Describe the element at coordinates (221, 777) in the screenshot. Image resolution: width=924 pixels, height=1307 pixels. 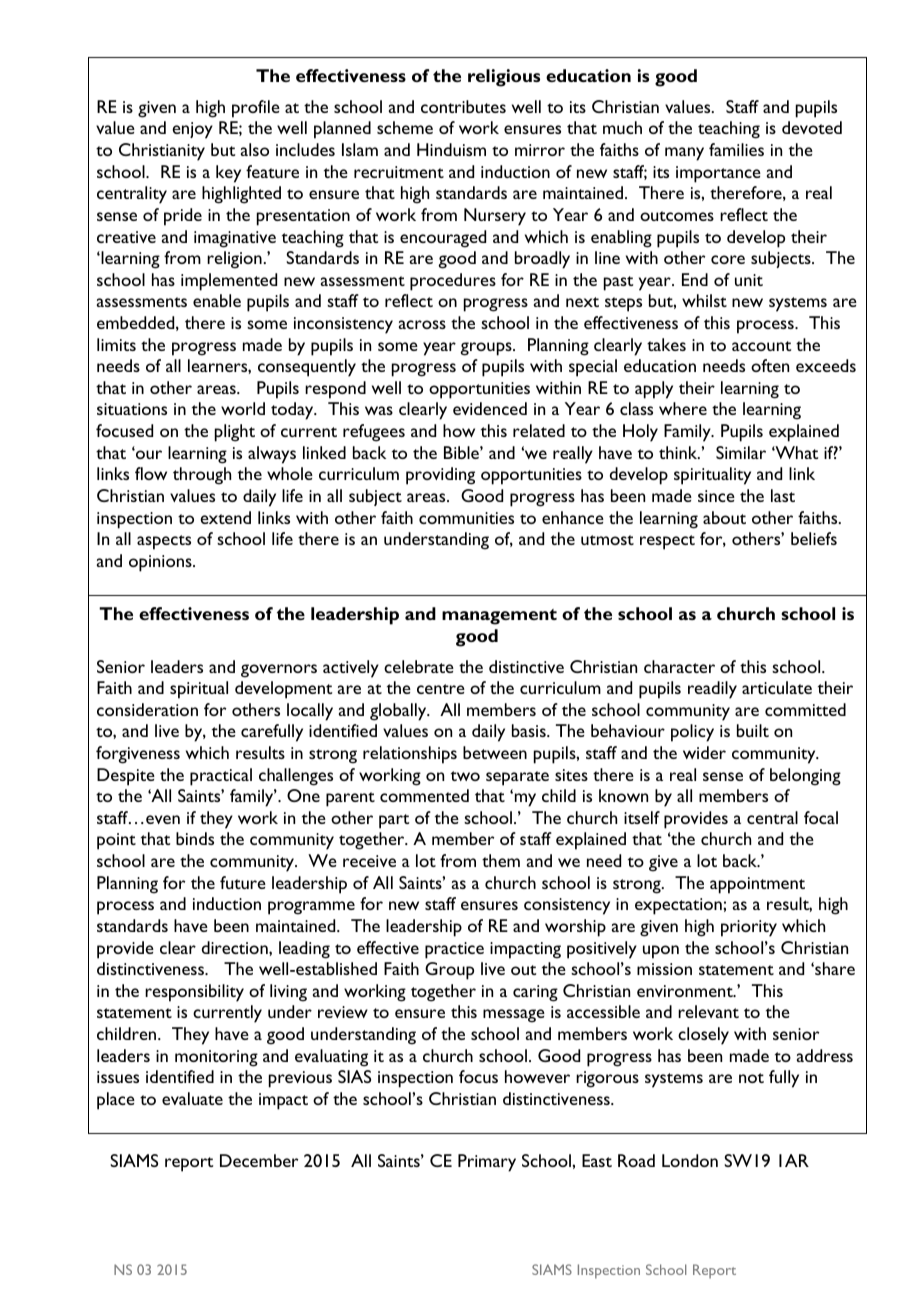
I see `practical` at that location.
